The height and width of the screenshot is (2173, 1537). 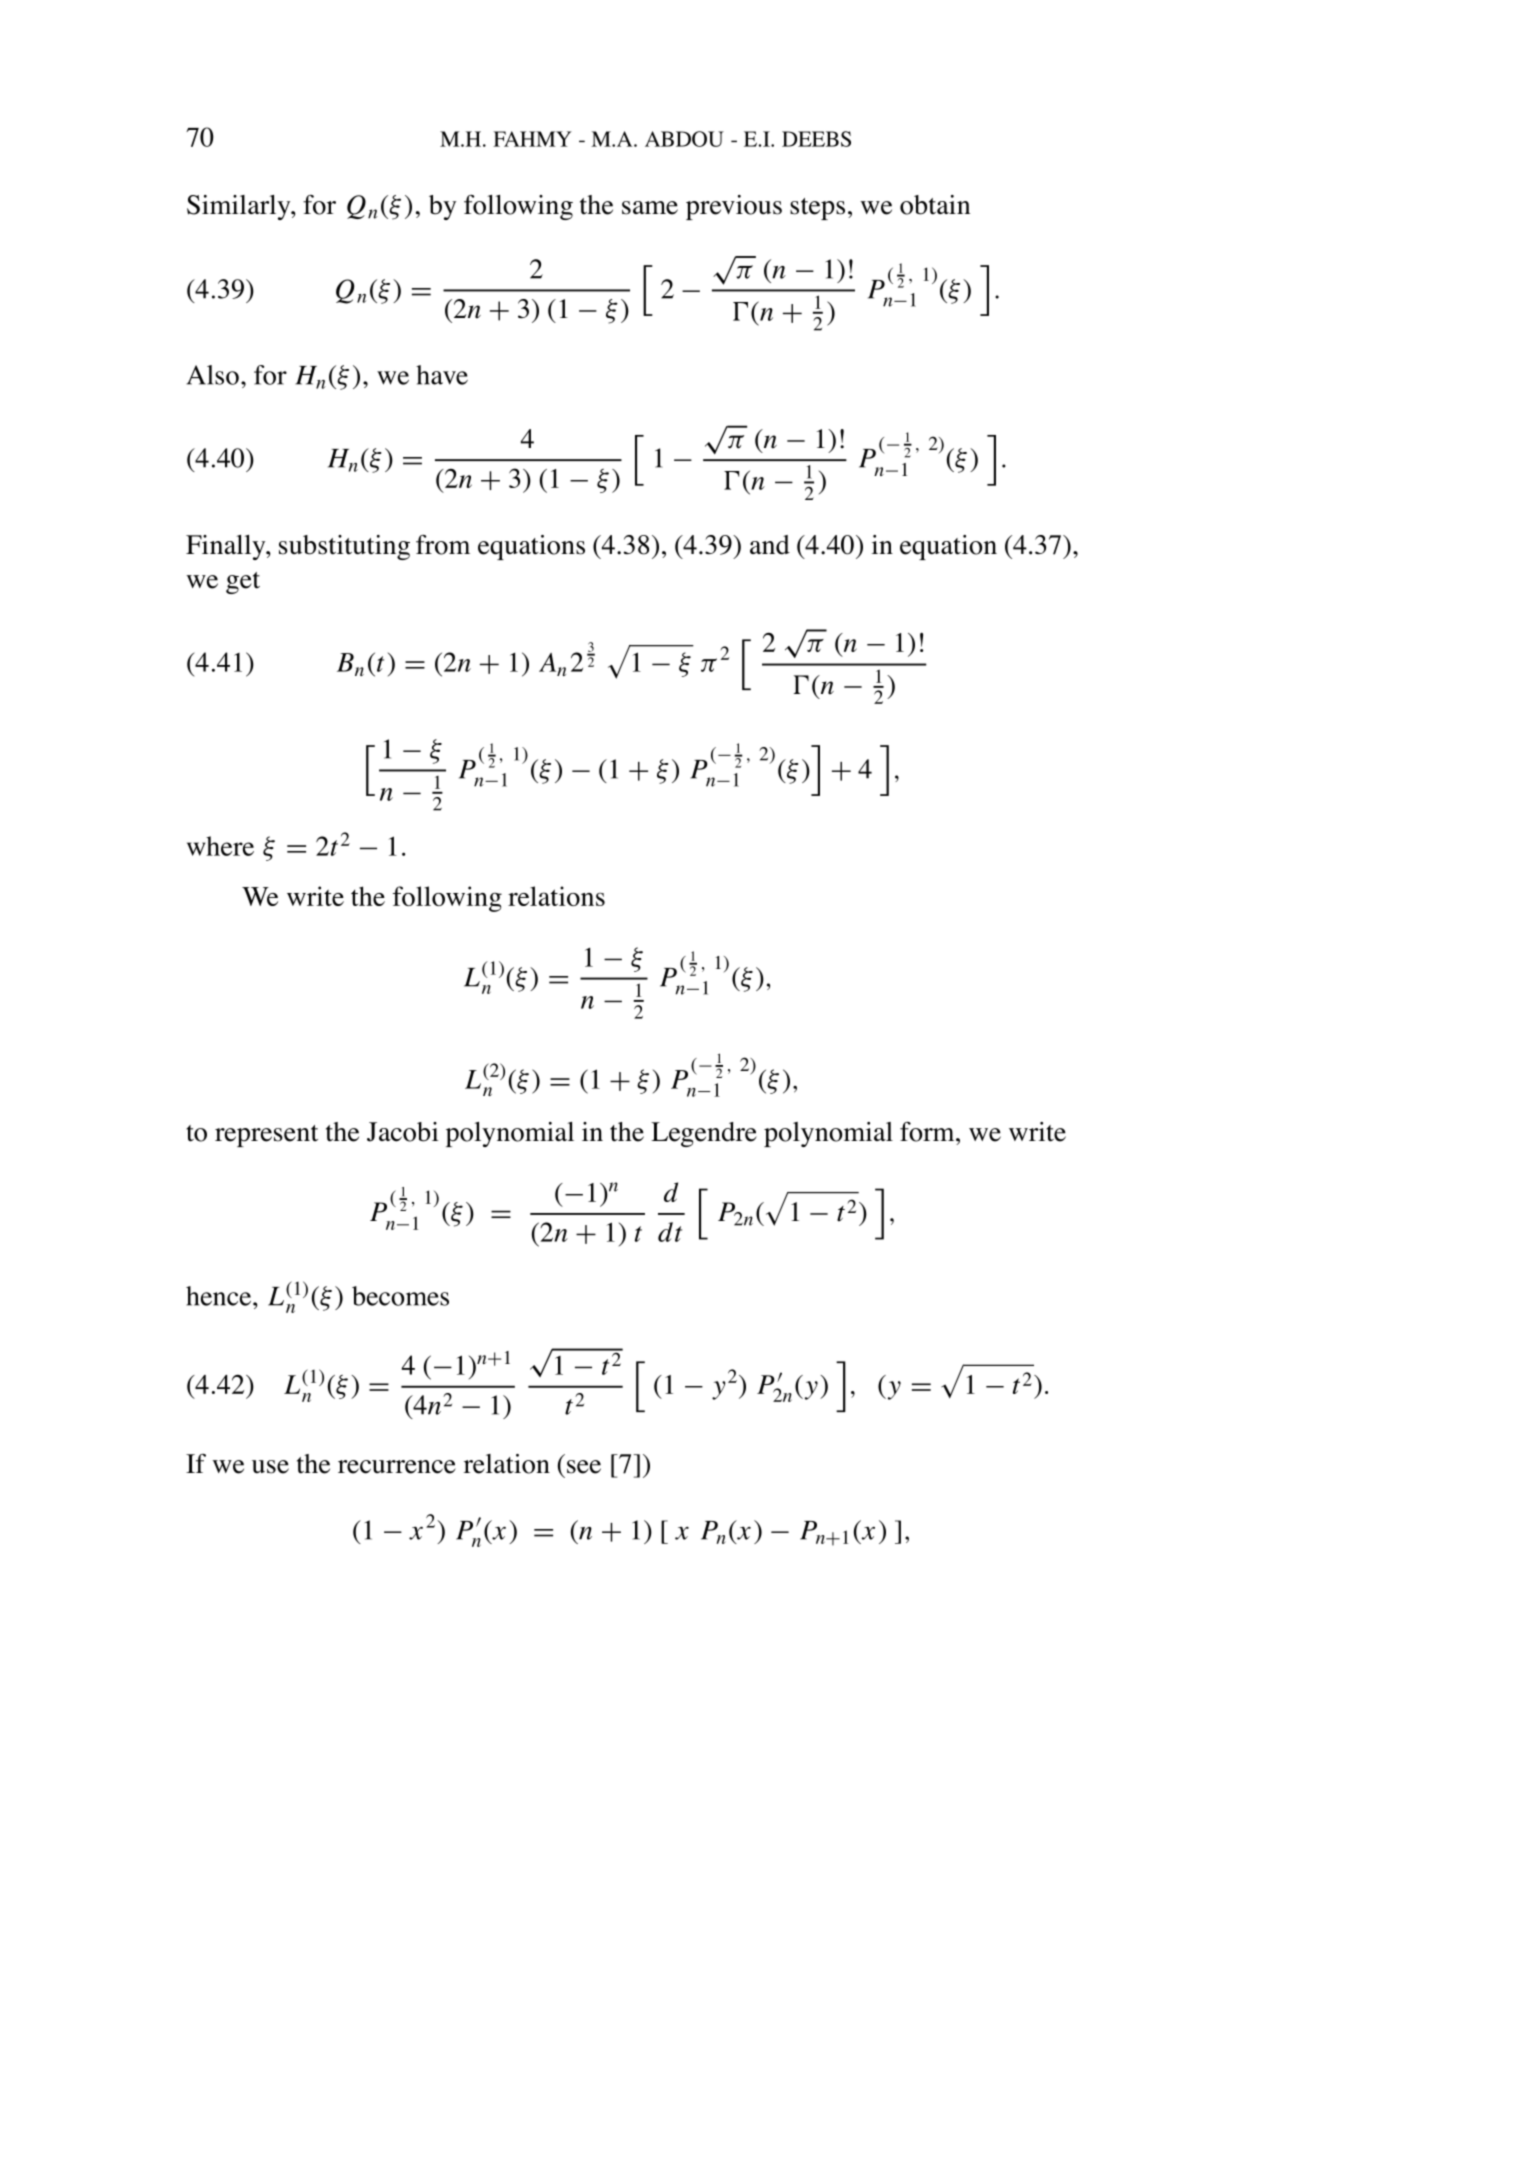 What do you see at coordinates (584, 1467) in the screenshot?
I see `see` at bounding box center [584, 1467].
